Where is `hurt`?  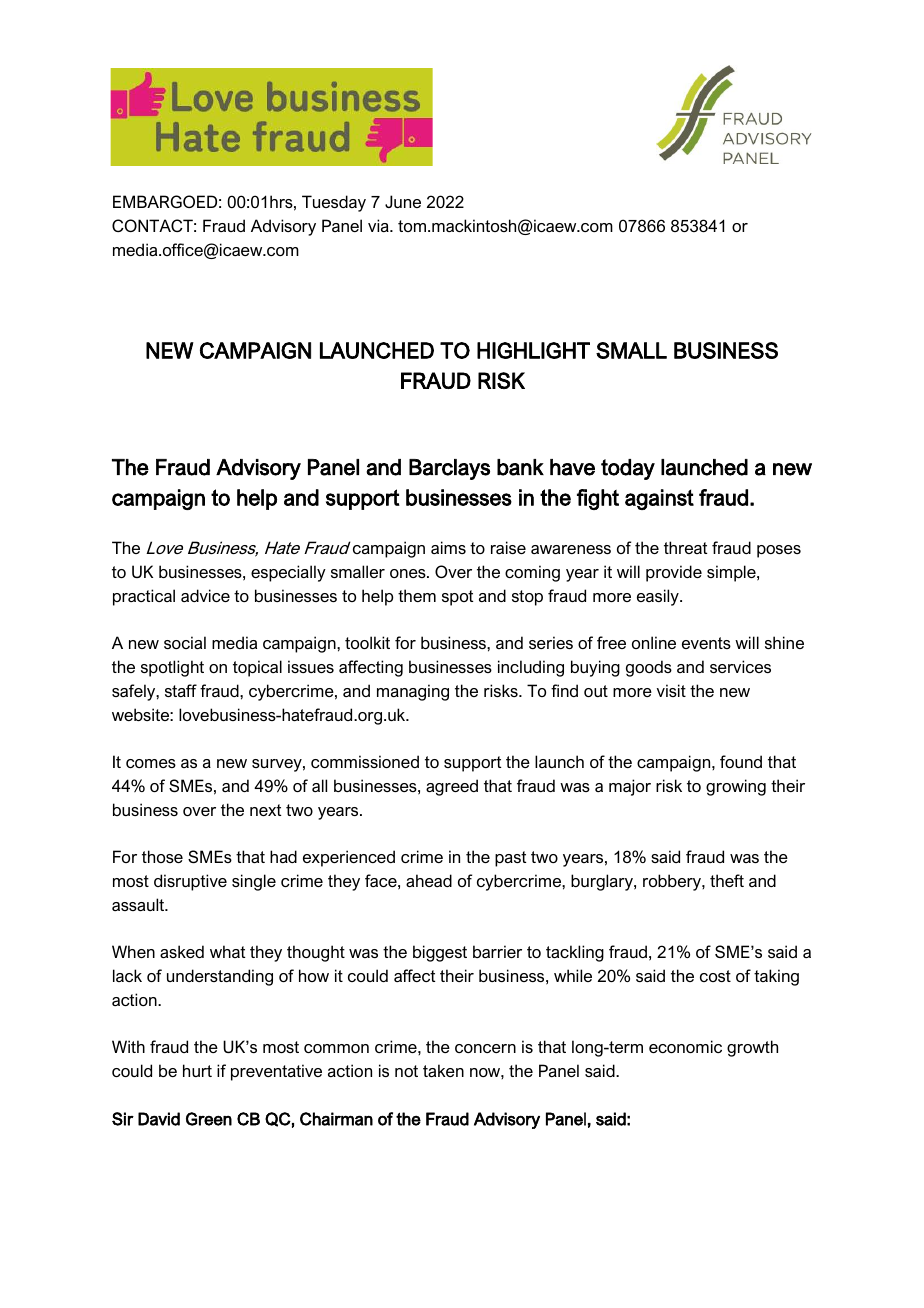 hurt is located at coordinates (197, 1070).
